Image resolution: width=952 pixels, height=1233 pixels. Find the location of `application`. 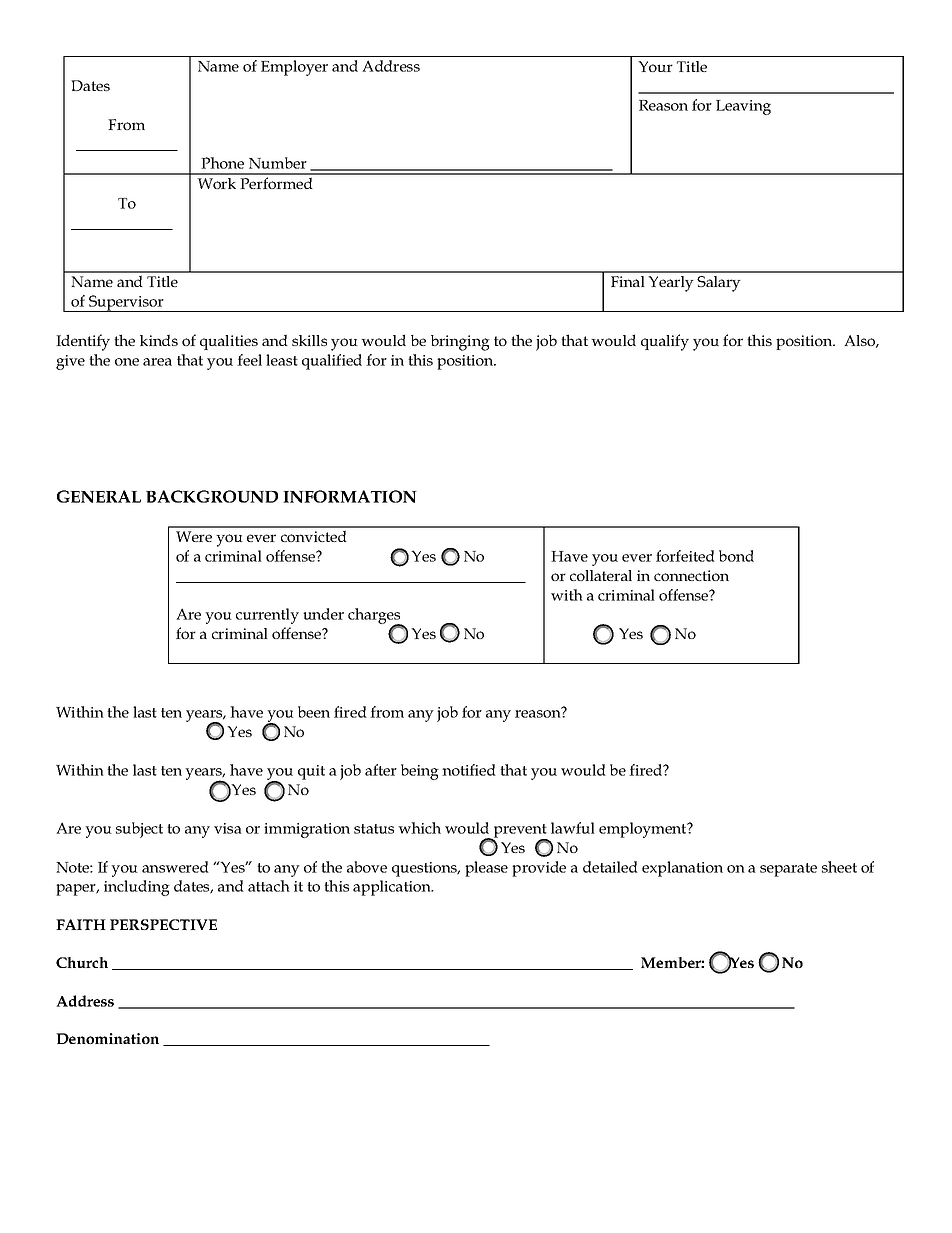

application is located at coordinates (393, 888).
